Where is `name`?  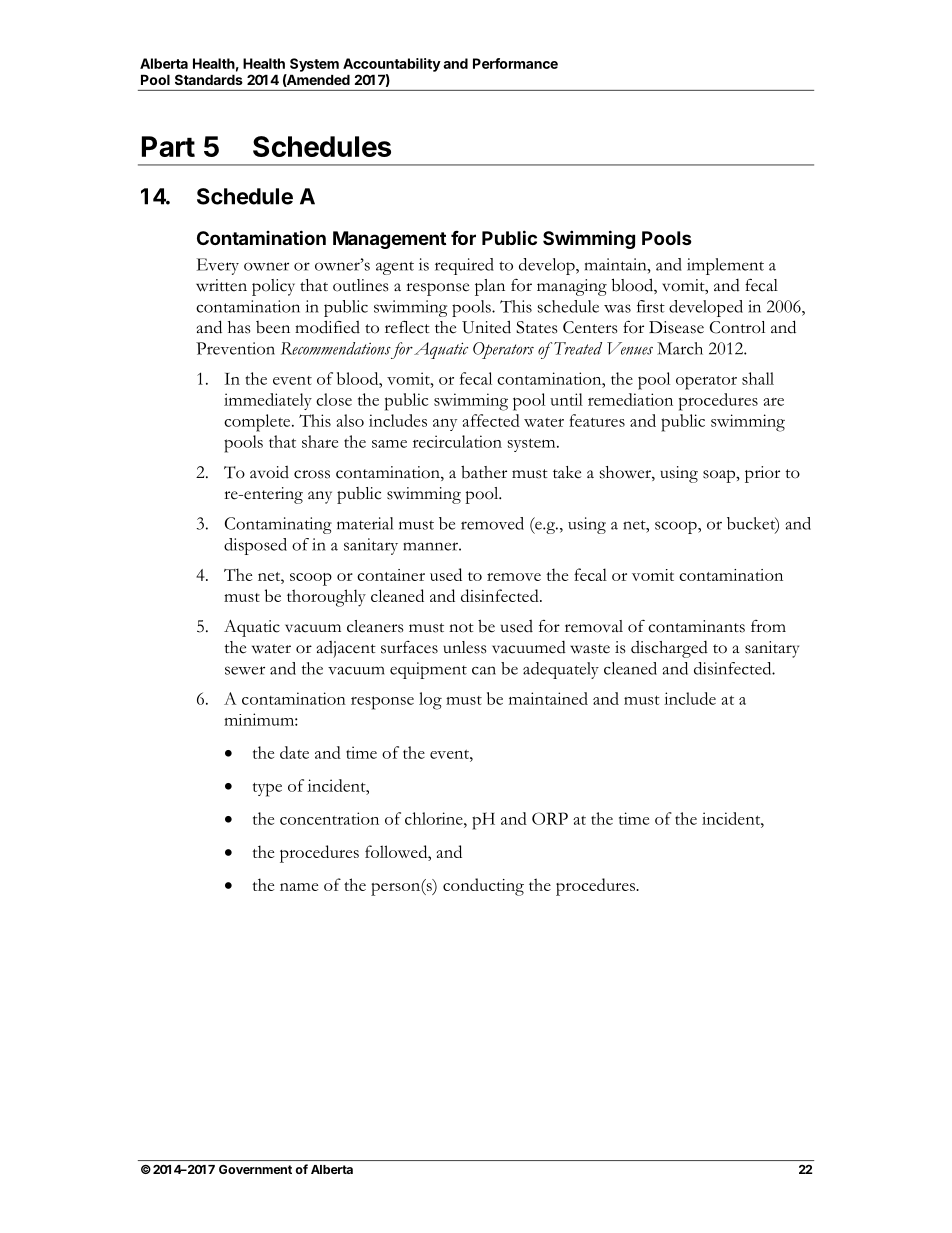
name is located at coordinates (299, 887).
